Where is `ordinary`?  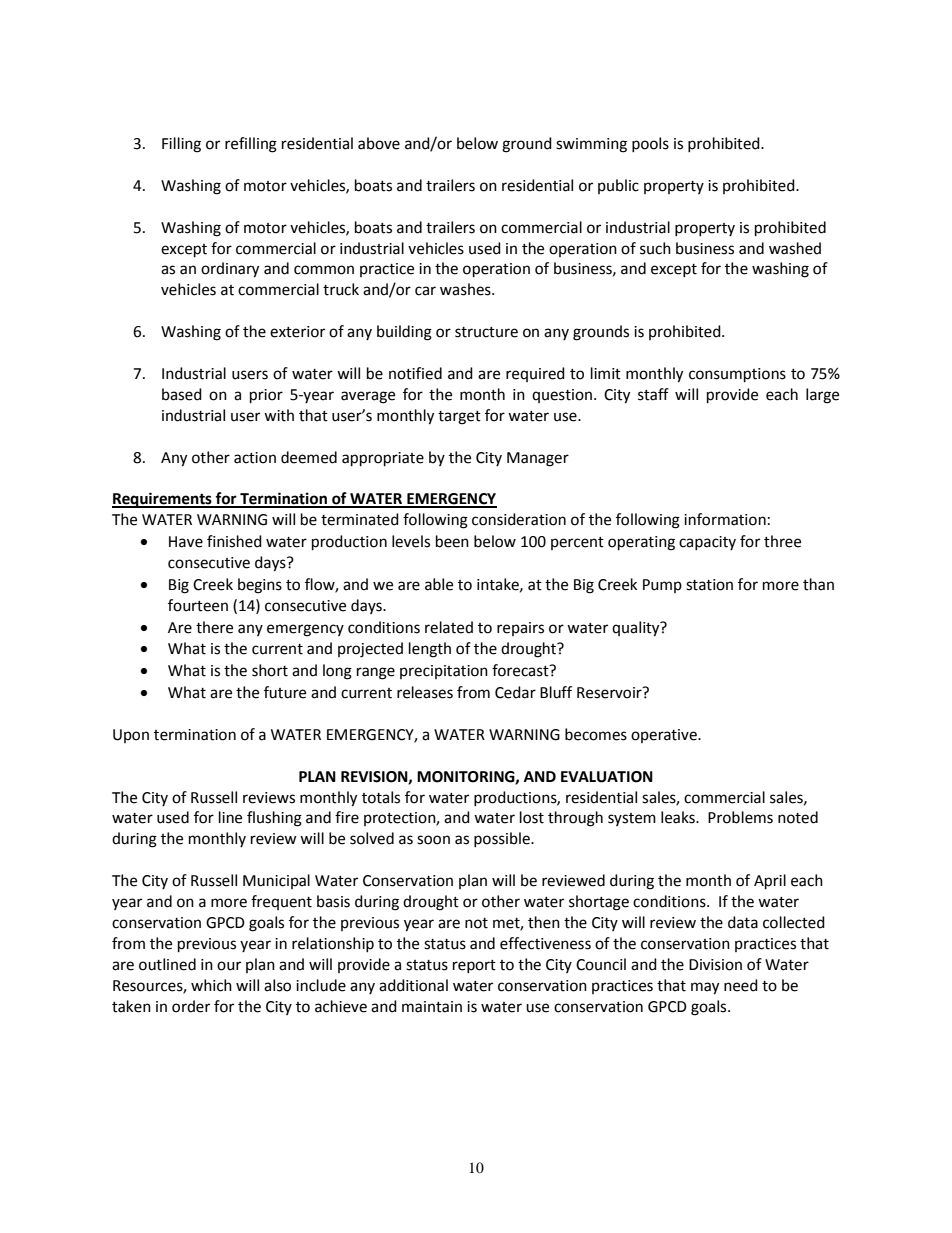
ordinary is located at coordinates (230, 270).
